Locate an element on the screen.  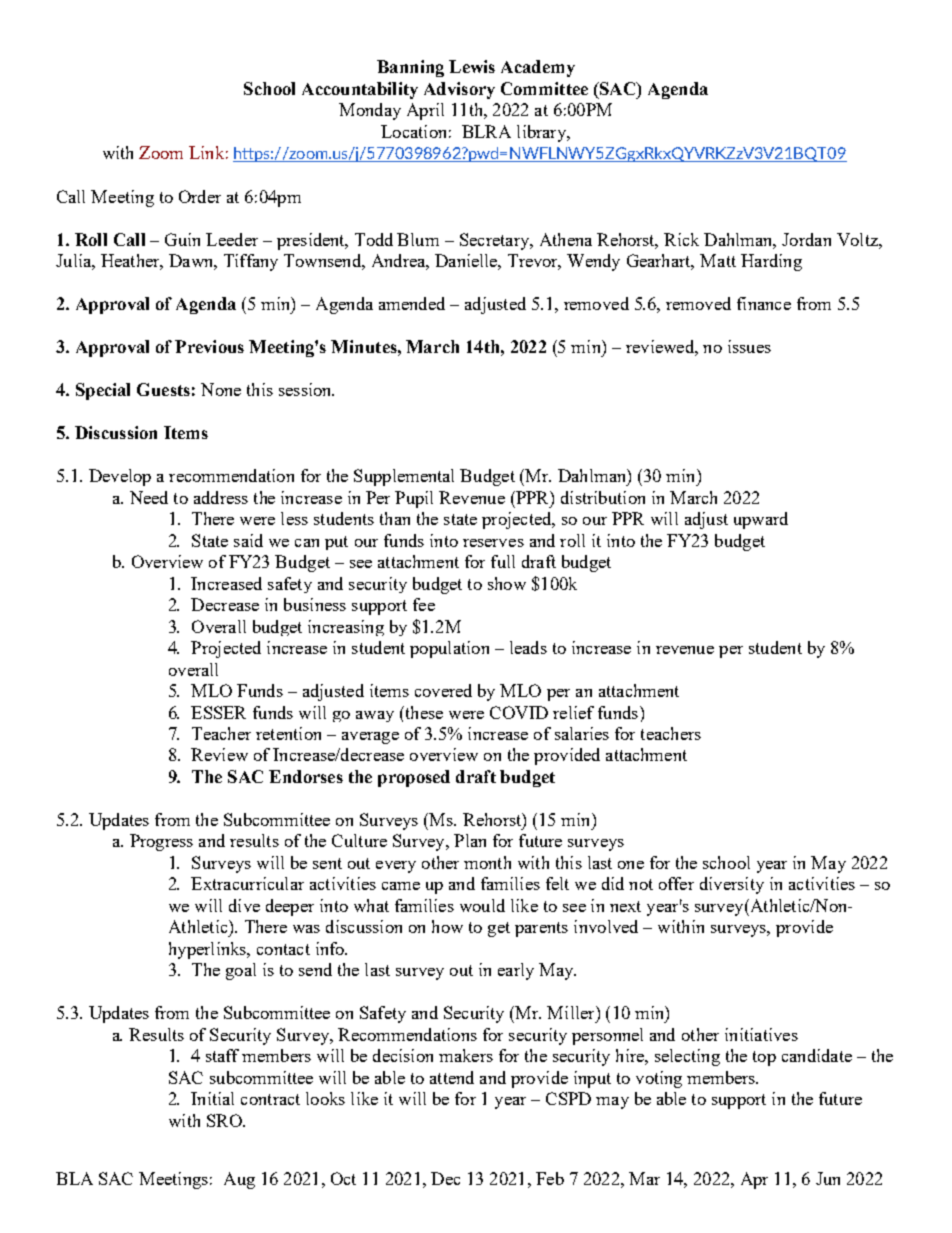
SRO is located at coordinates (225, 1120).
